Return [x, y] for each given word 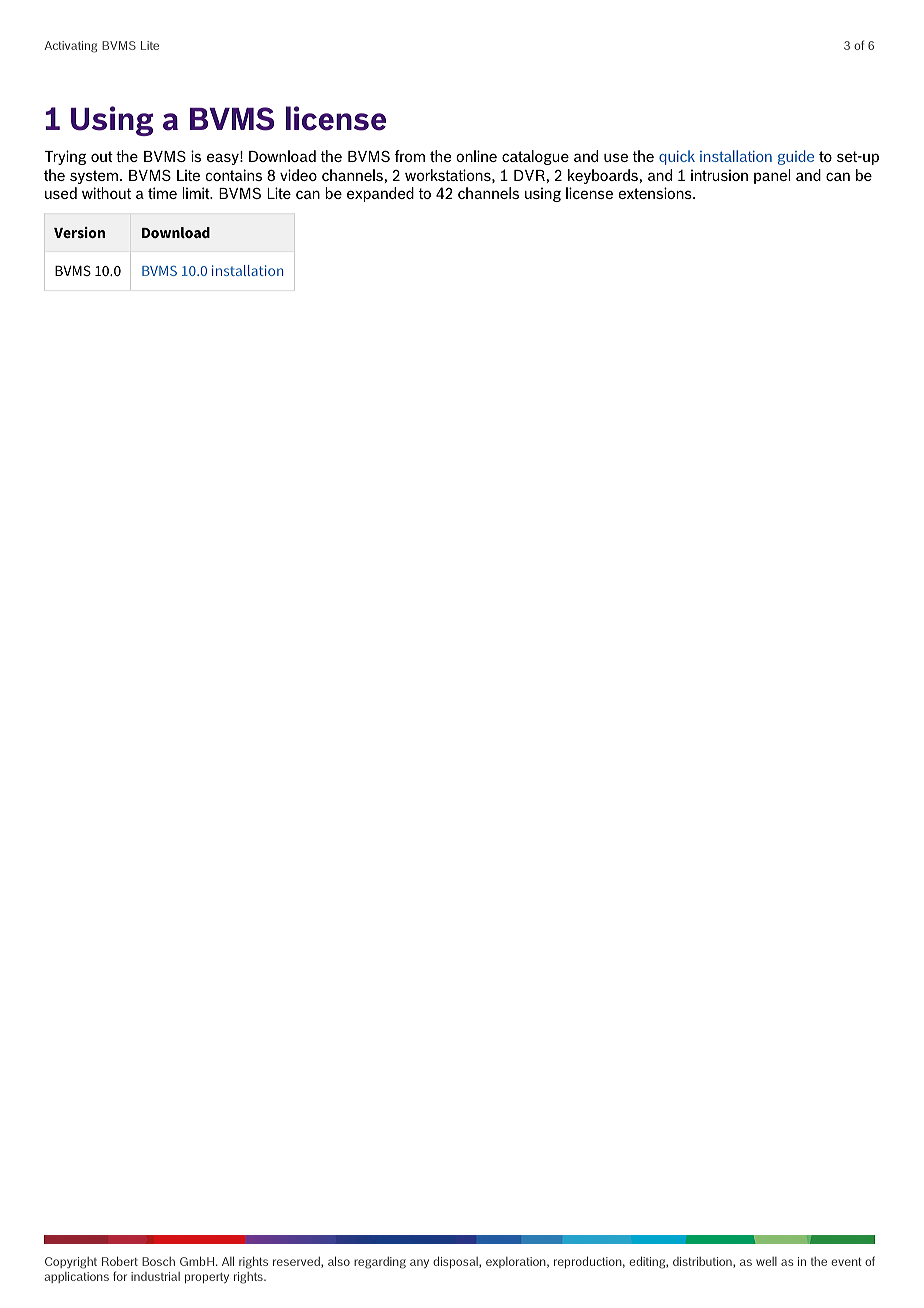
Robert [120, 1261]
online [476, 156]
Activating [71, 47]
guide [796, 157]
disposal [456, 1262]
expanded [380, 194]
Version [79, 232]
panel [772, 176]
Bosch [158, 1261]
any [419, 1263]
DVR [530, 175]
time [162, 193]
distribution [703, 1262]
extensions [656, 193]
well [766, 1261]
